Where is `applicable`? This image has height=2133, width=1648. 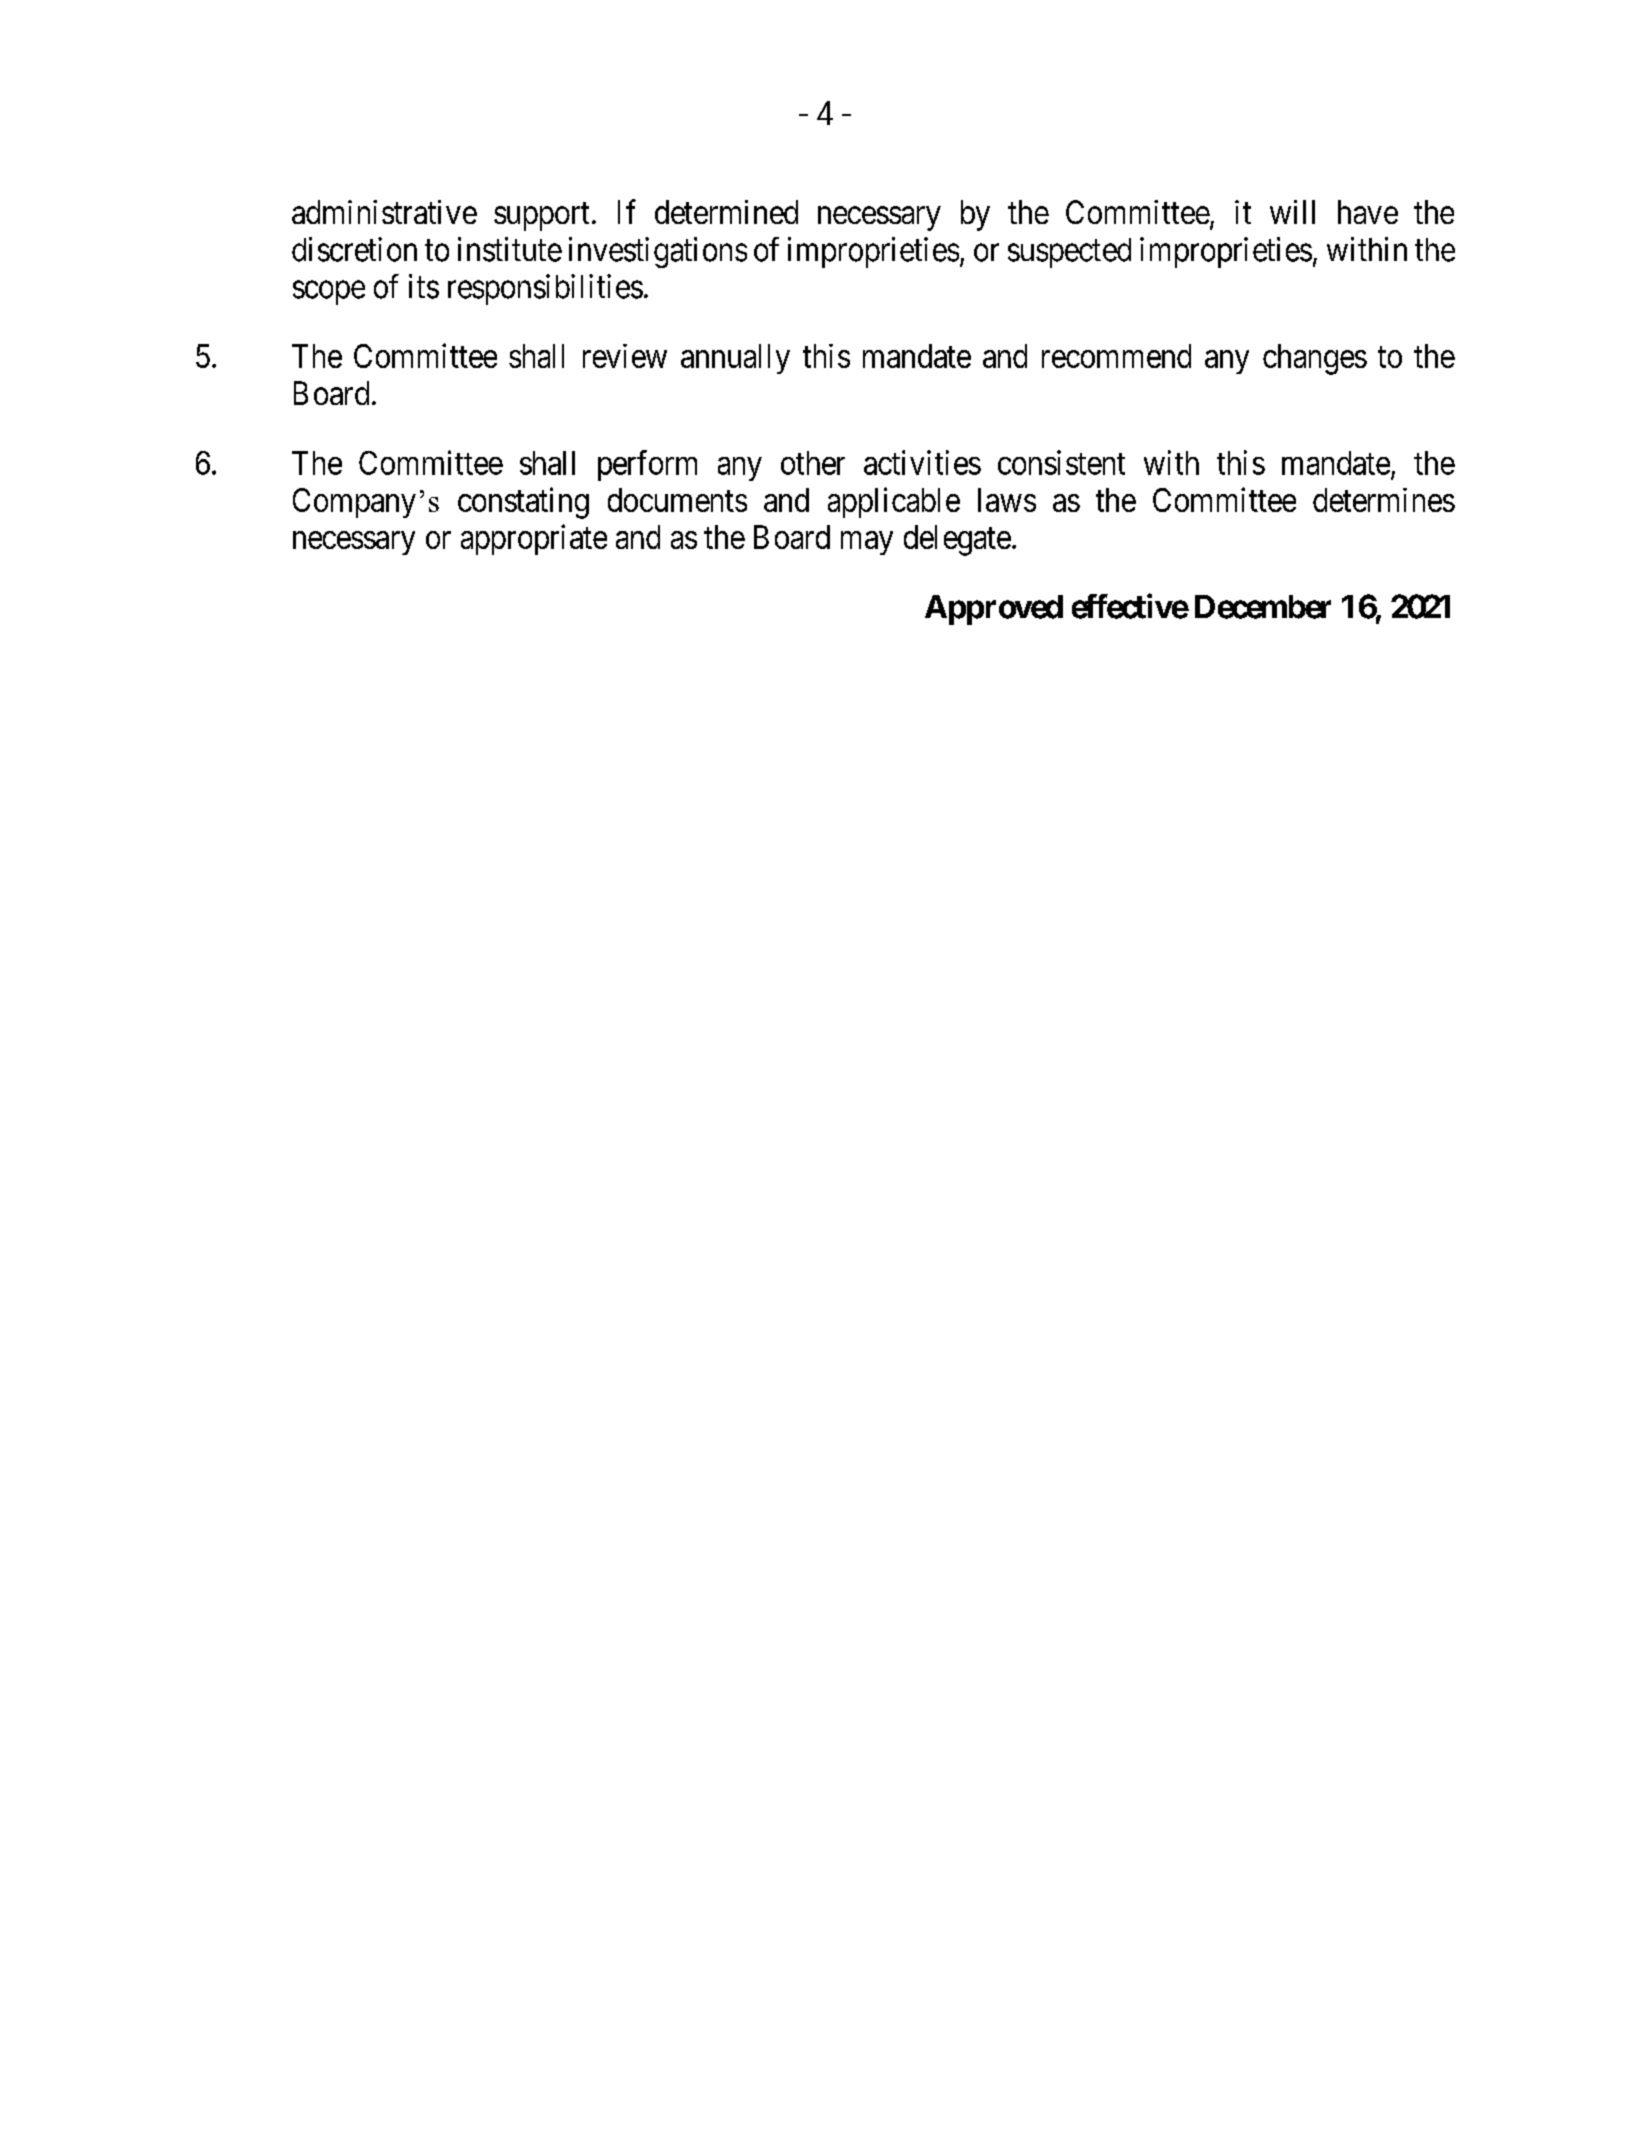 applicable is located at coordinates (894, 502).
